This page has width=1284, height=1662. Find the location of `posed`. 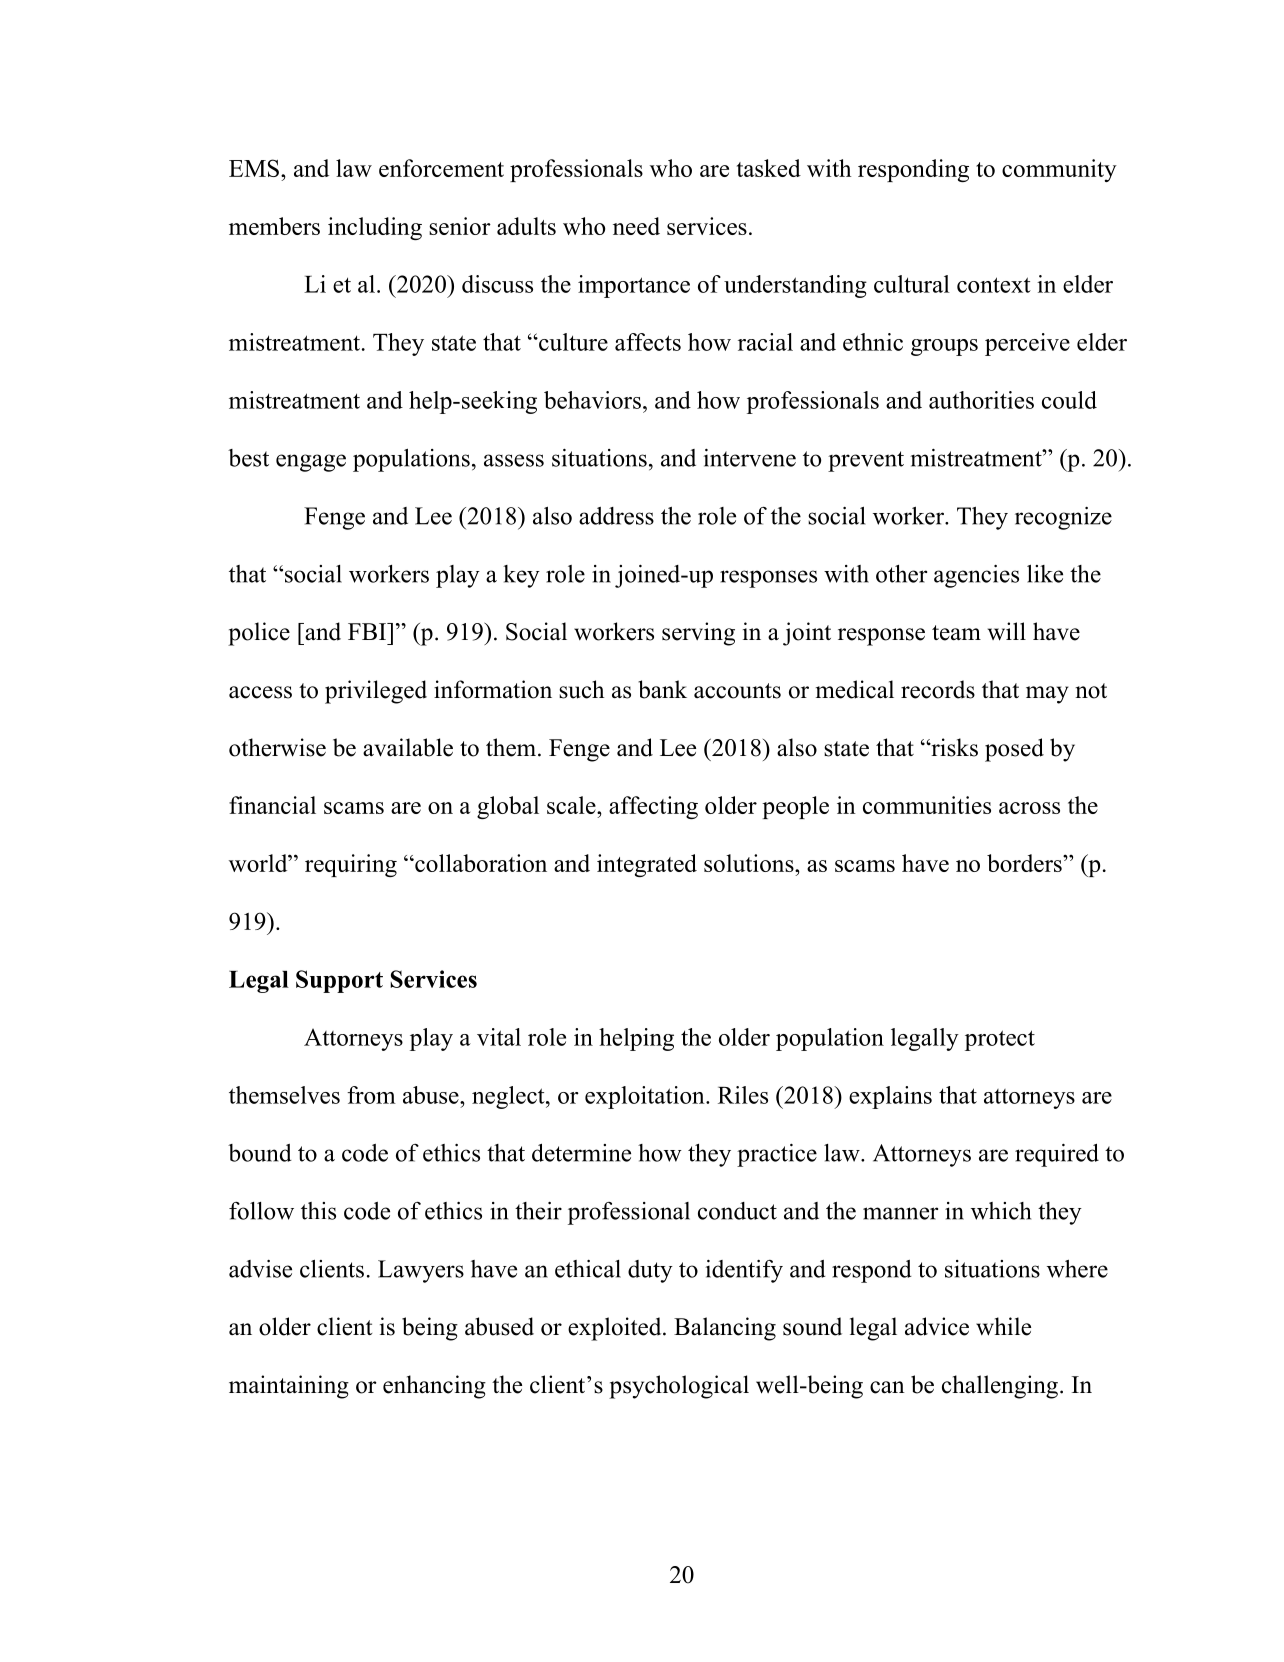

posed is located at coordinates (1014, 750).
